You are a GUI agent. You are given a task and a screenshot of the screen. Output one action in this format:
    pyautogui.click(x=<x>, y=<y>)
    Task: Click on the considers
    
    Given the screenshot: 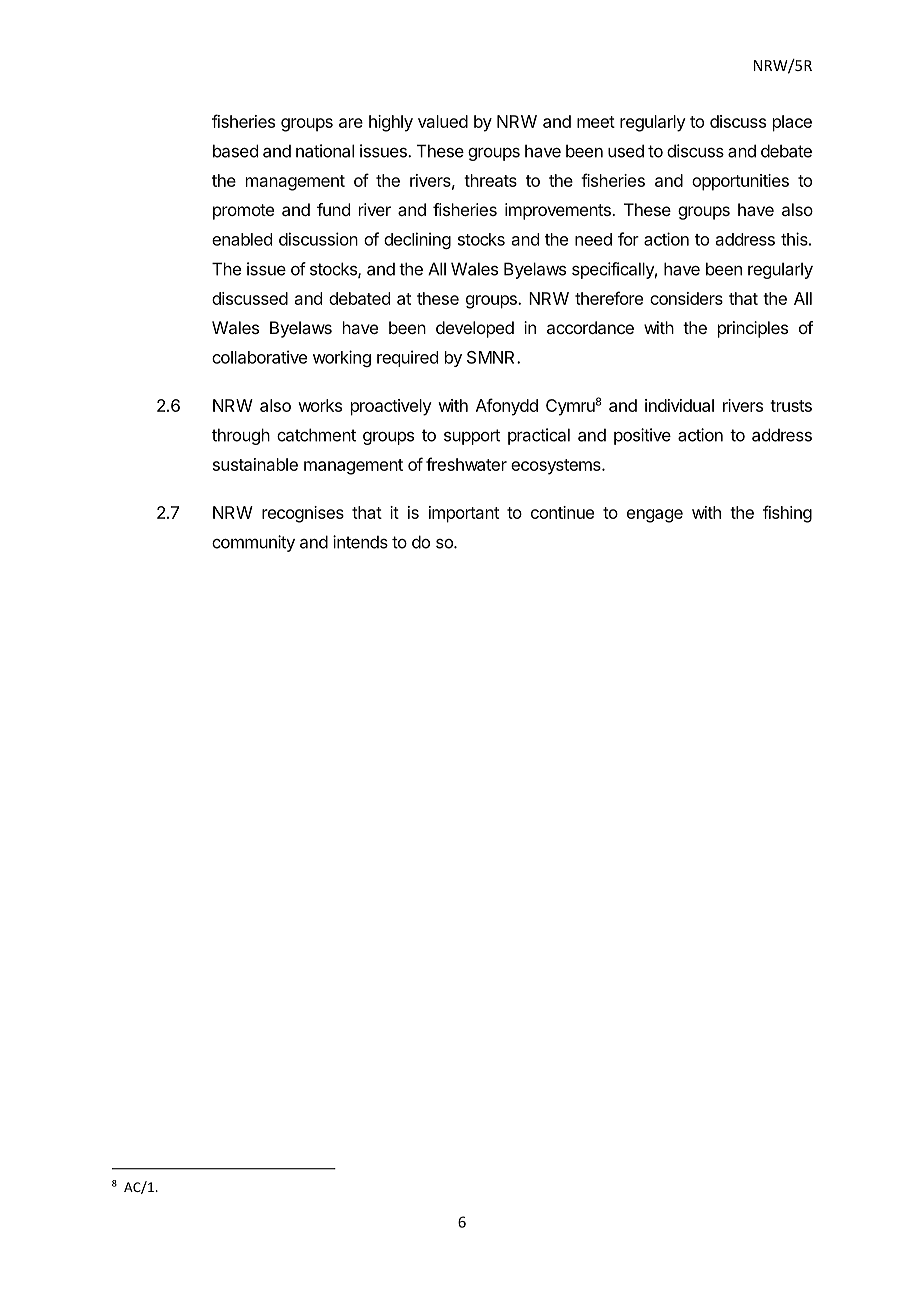 What is the action you would take?
    pyautogui.click(x=686, y=298)
